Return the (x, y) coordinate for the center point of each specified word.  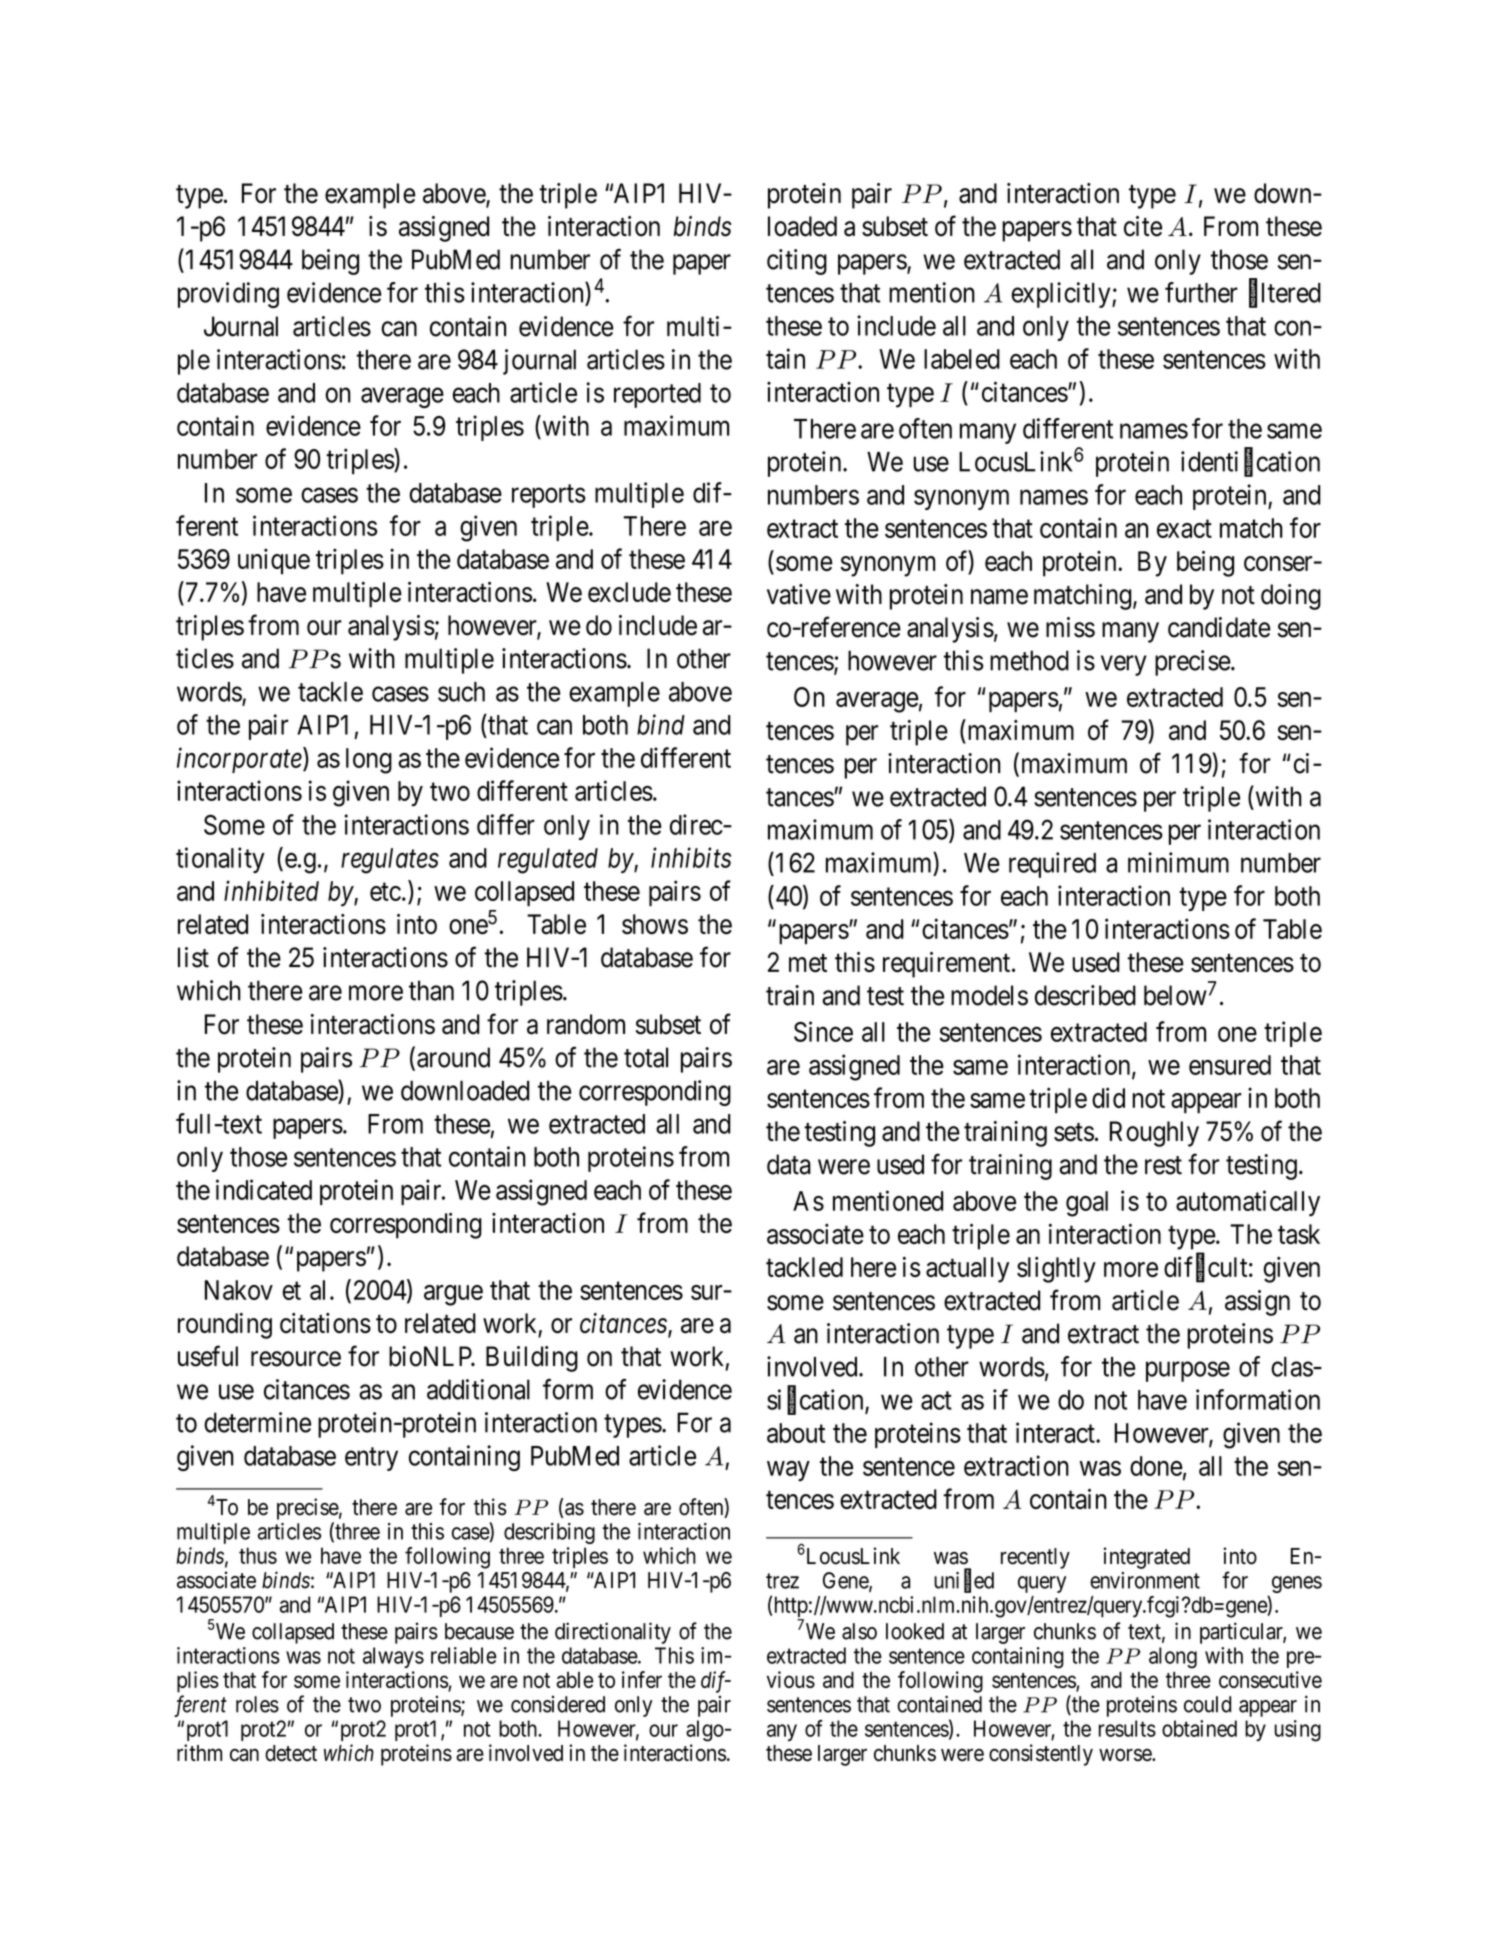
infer (642, 1679)
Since (823, 1031)
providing (228, 295)
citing (797, 262)
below (1175, 995)
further (1201, 292)
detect (291, 1753)
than (431, 990)
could (1207, 1704)
